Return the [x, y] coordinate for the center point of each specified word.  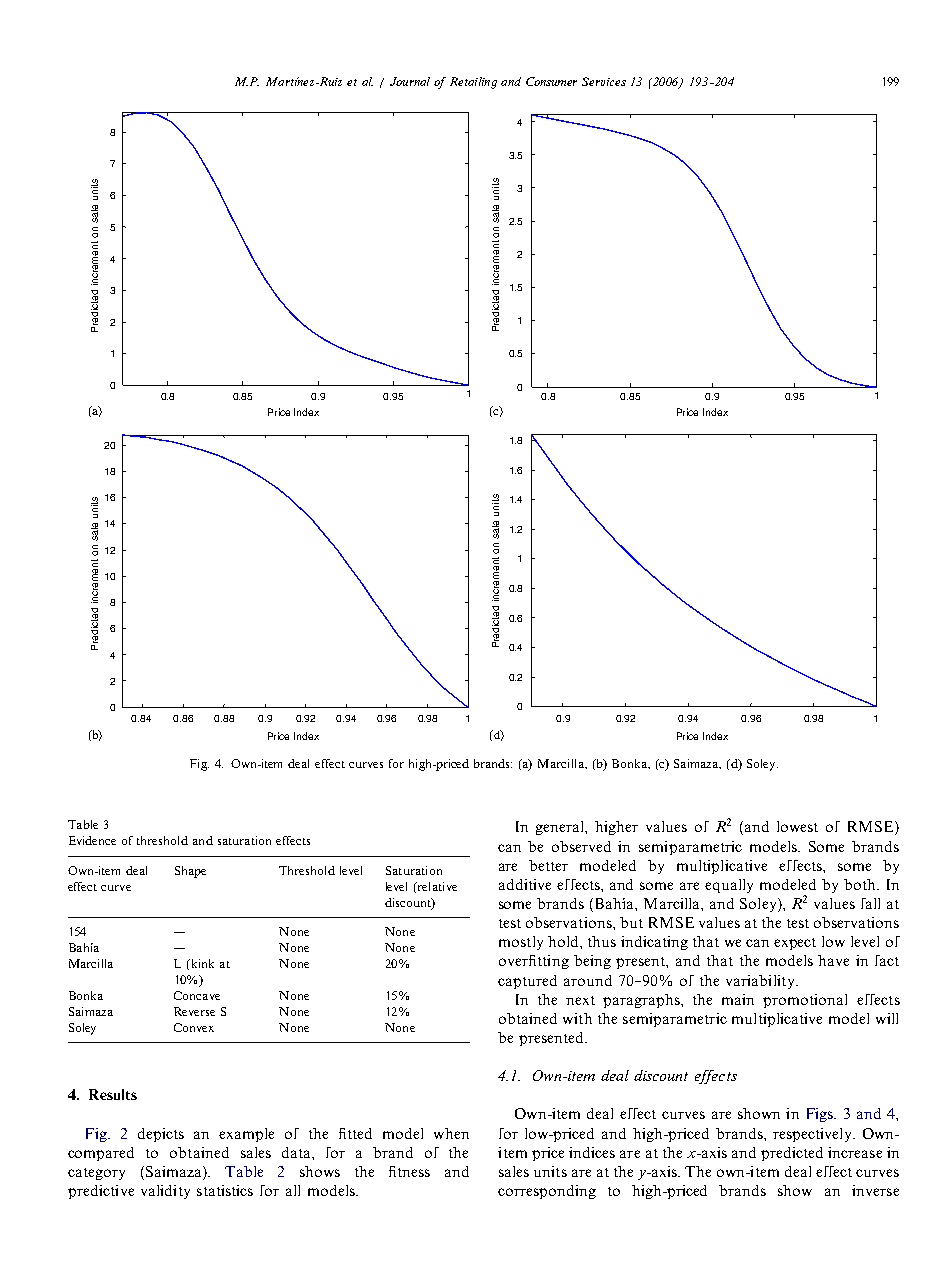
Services [604, 81]
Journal [410, 81]
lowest [797, 826]
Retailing [473, 83]
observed [581, 846]
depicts [161, 1135]
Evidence [92, 840]
